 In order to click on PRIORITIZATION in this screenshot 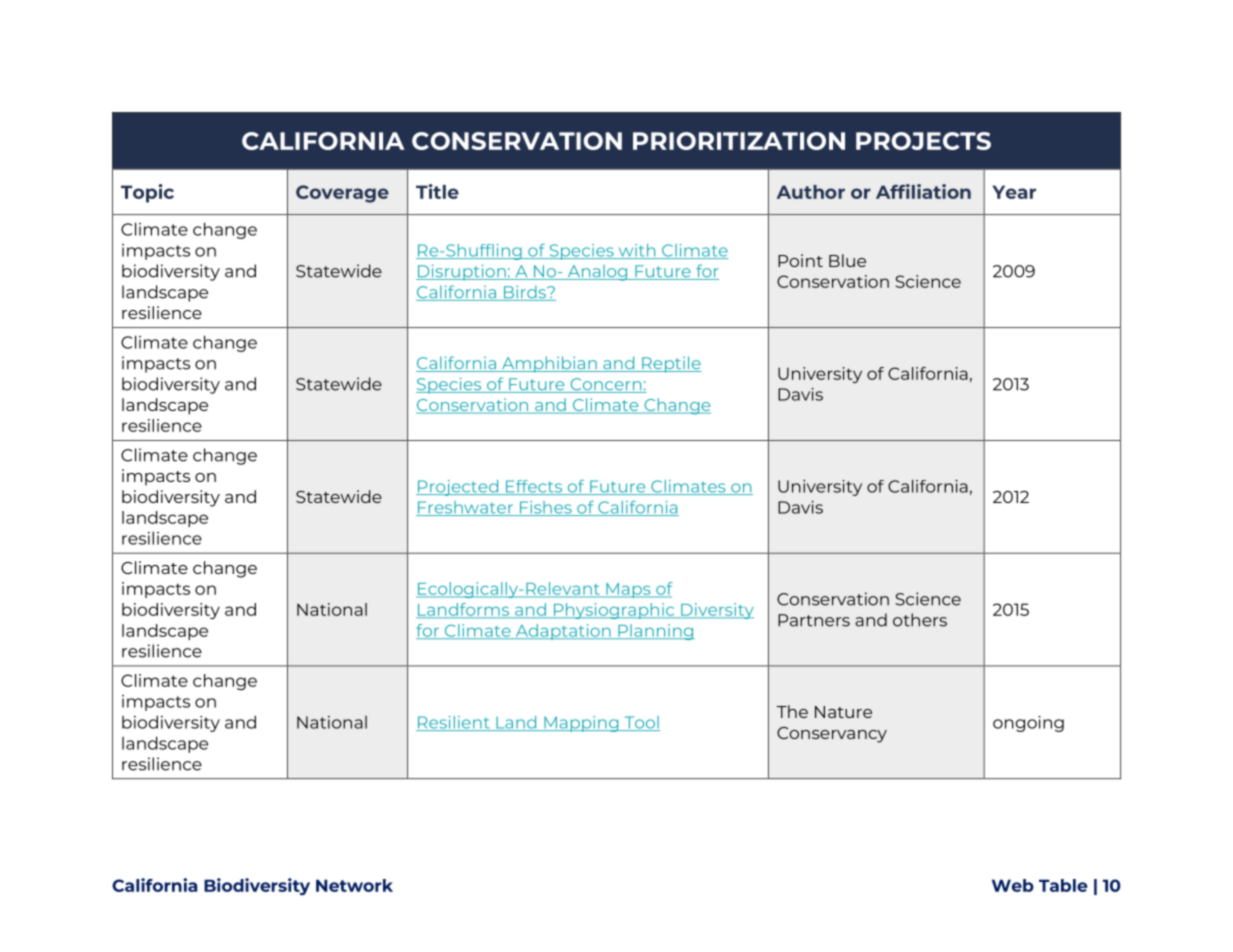, I will do `click(739, 141)`.
